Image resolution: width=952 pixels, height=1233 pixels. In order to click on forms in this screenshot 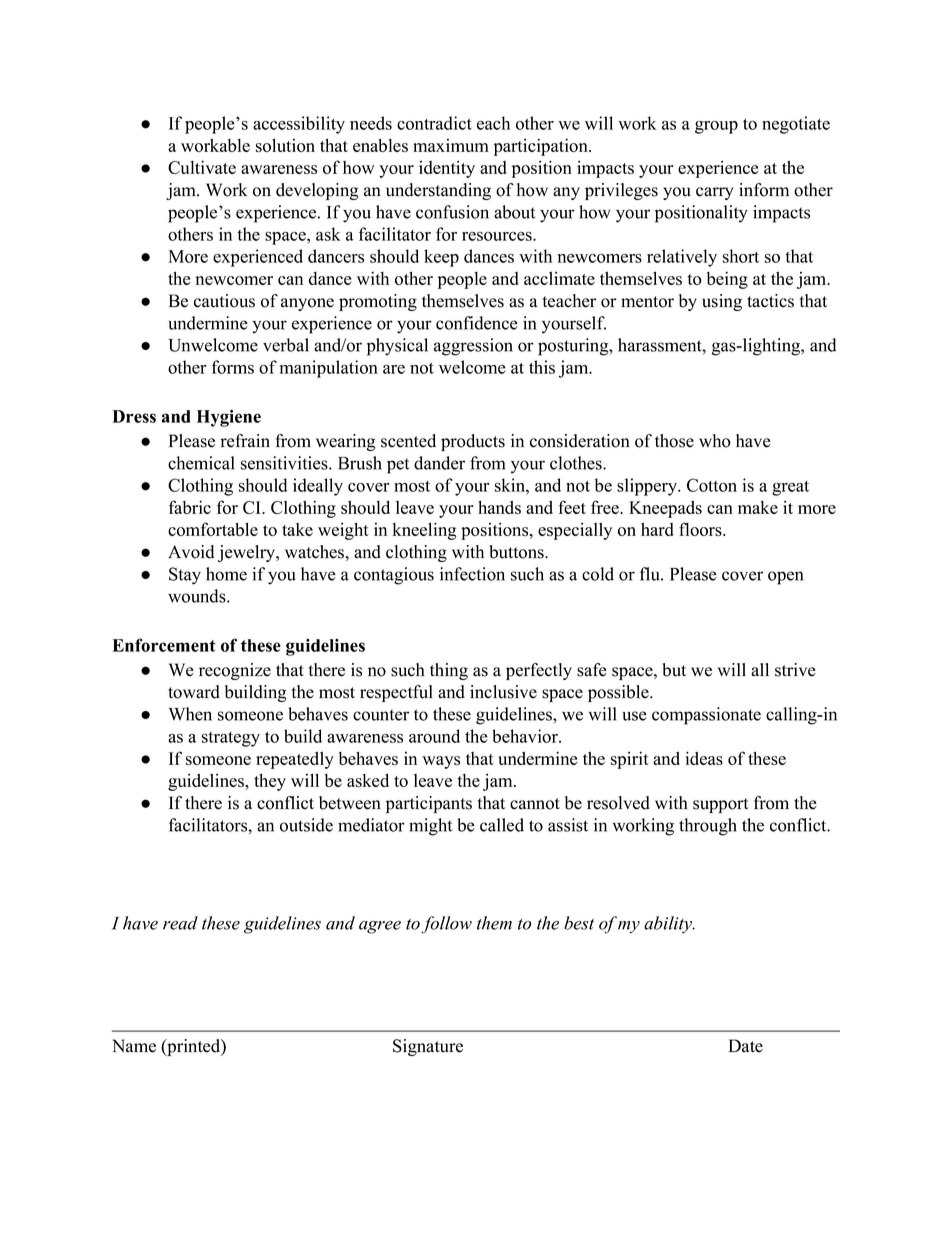, I will do `click(233, 367)`.
